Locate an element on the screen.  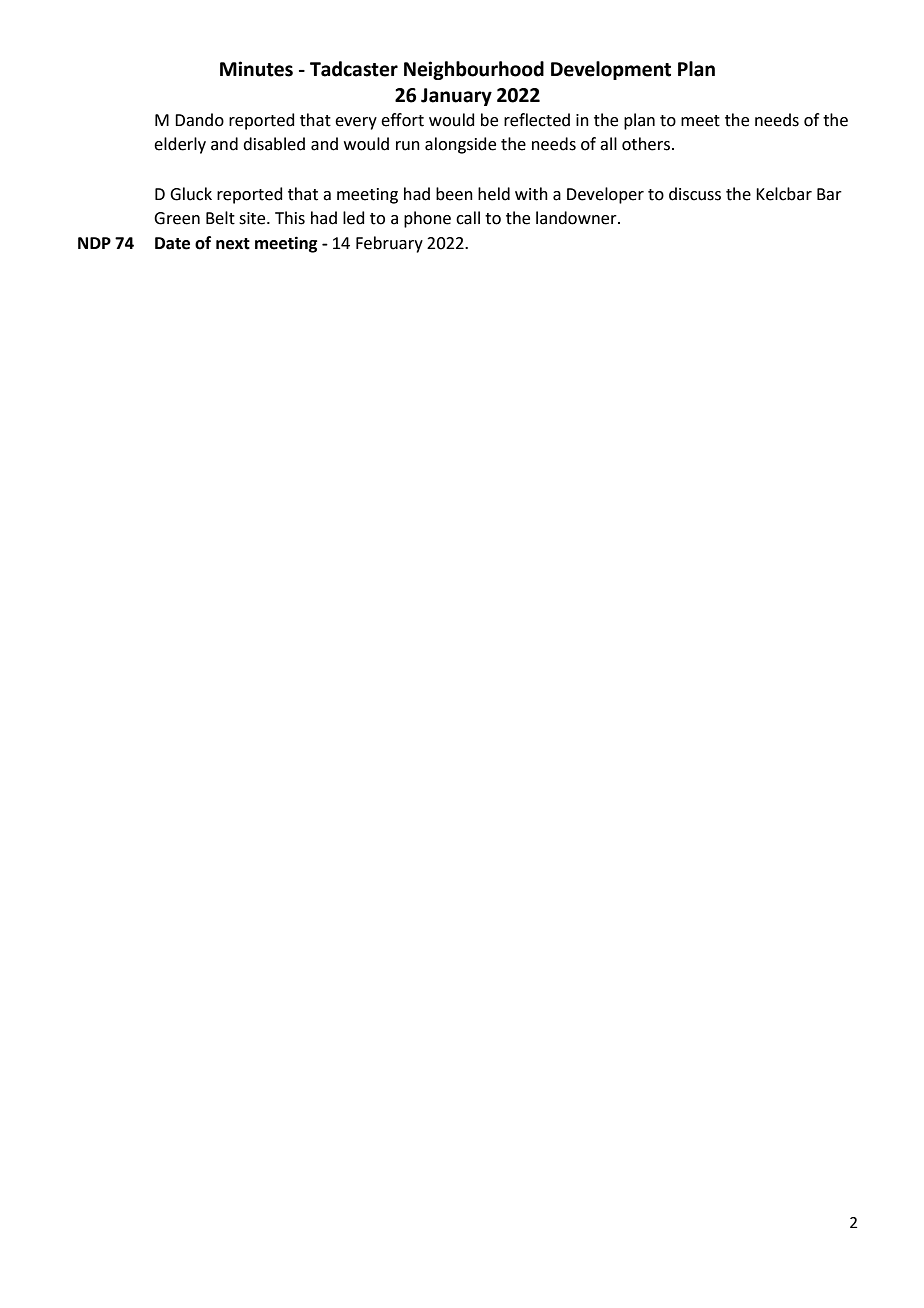
Date is located at coordinates (172, 243).
